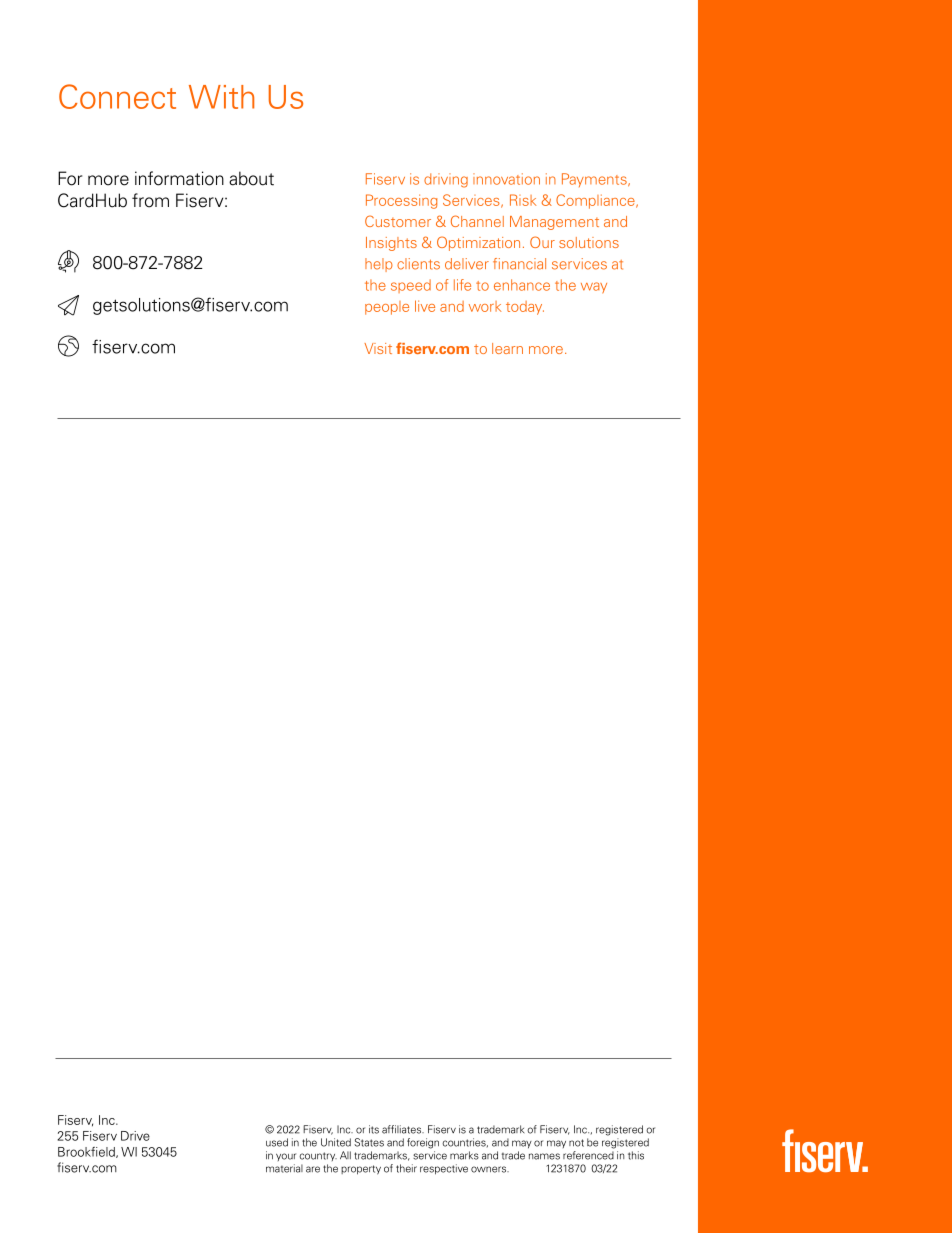 The height and width of the image is (1233, 952). What do you see at coordinates (401, 201) in the image?
I see `Processing` at bounding box center [401, 201].
